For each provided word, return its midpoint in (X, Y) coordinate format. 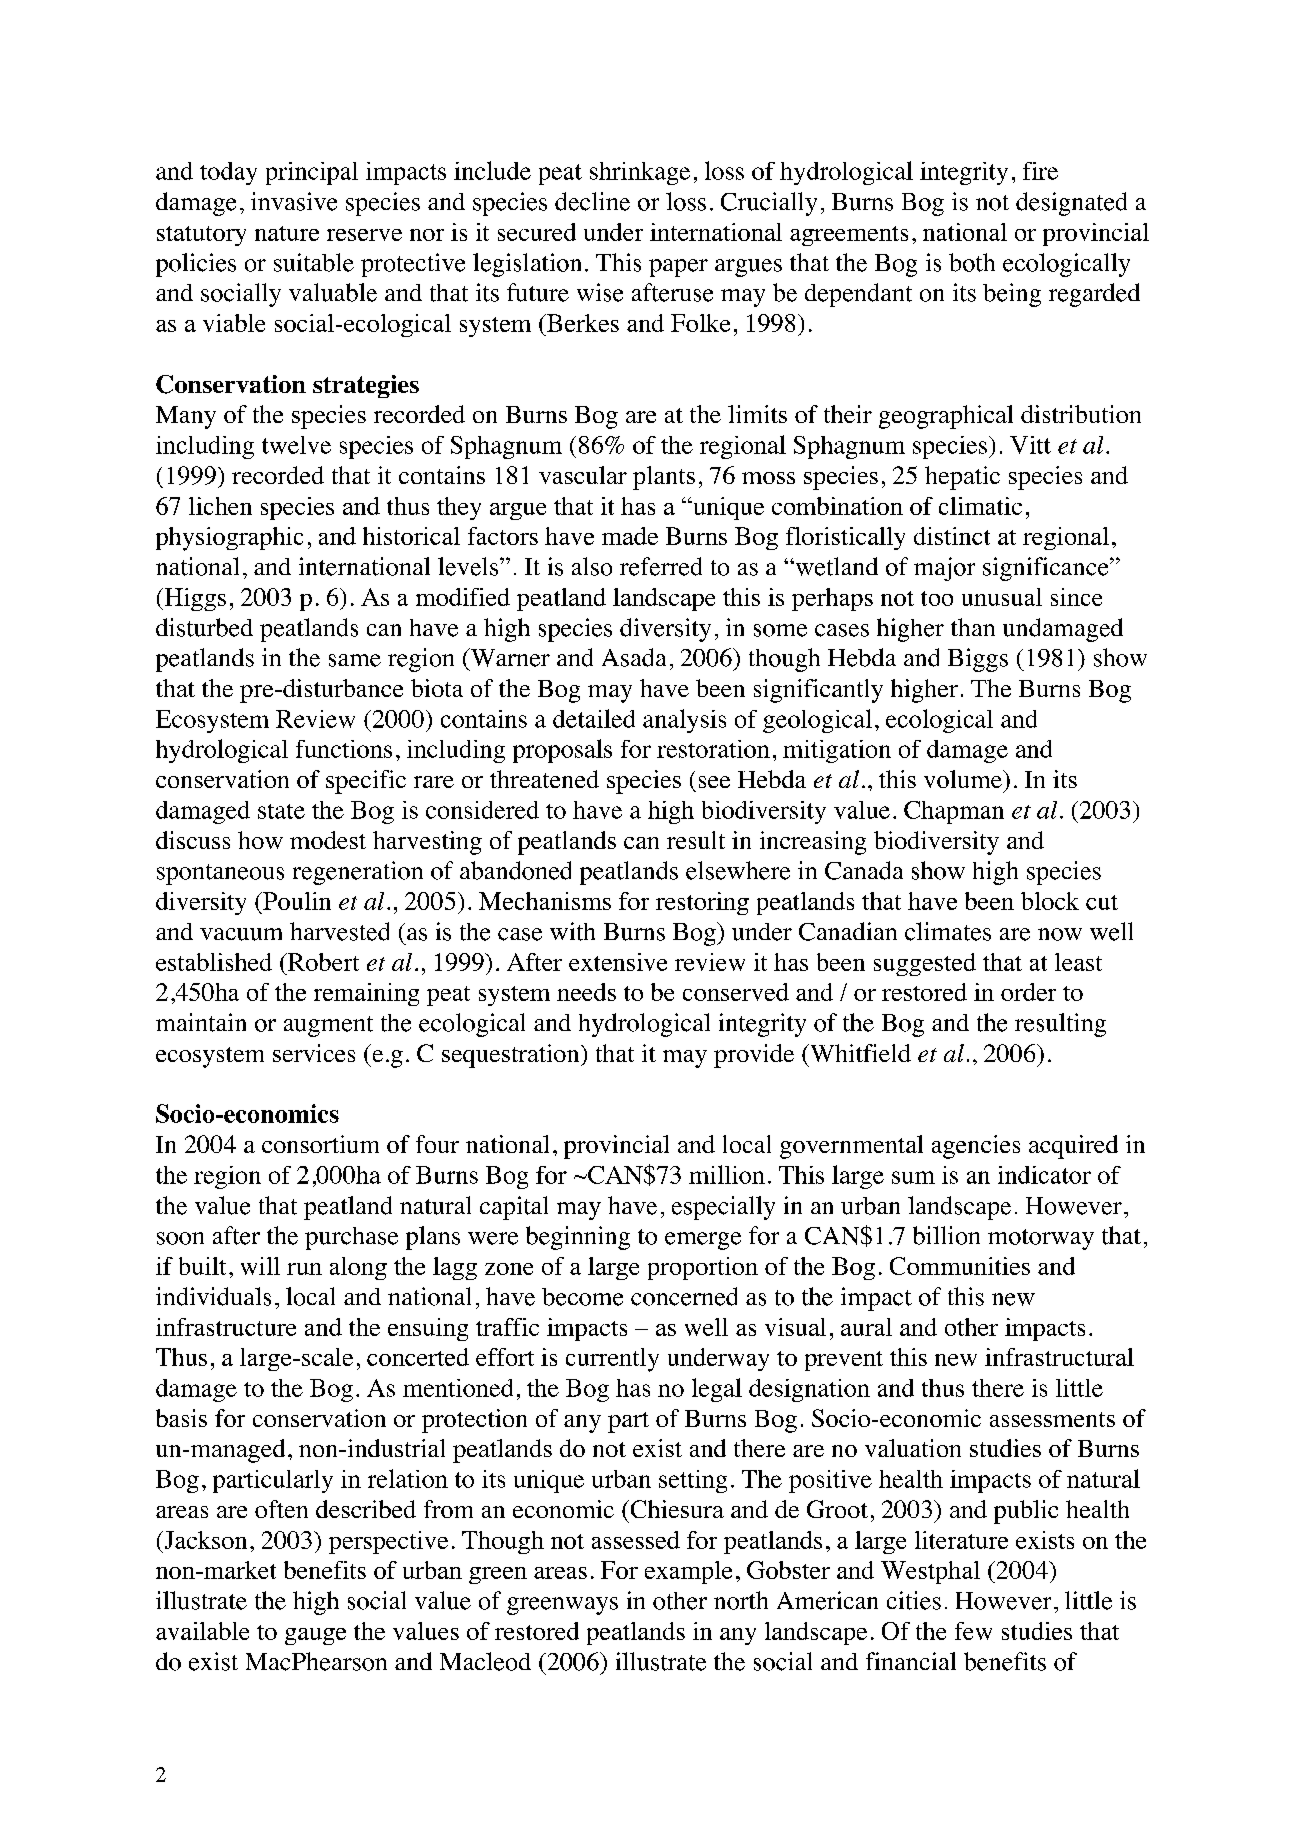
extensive (618, 962)
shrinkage (640, 173)
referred (661, 566)
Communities (960, 1266)
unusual (1002, 597)
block (1050, 901)
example (688, 1572)
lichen (220, 506)
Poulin (296, 901)
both (972, 262)
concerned (684, 1296)
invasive (294, 201)
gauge (315, 1636)
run (304, 1269)
